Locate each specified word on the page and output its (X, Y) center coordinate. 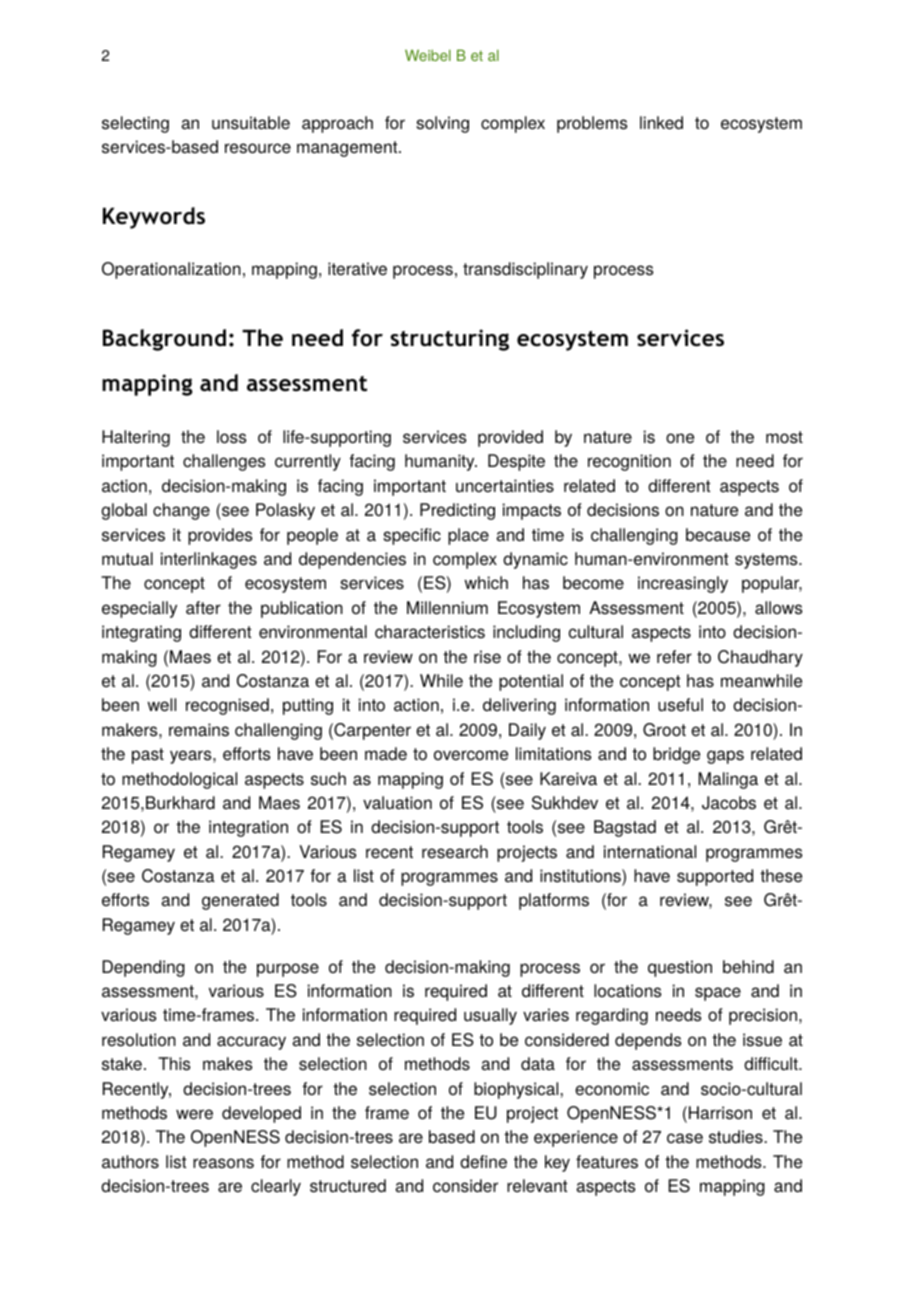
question (680, 968)
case (685, 1138)
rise (487, 657)
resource (258, 148)
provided (510, 438)
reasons (223, 1163)
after (203, 607)
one (680, 438)
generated (240, 901)
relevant (537, 1186)
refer (674, 656)
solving (442, 124)
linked (661, 123)
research (455, 852)
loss (231, 437)
